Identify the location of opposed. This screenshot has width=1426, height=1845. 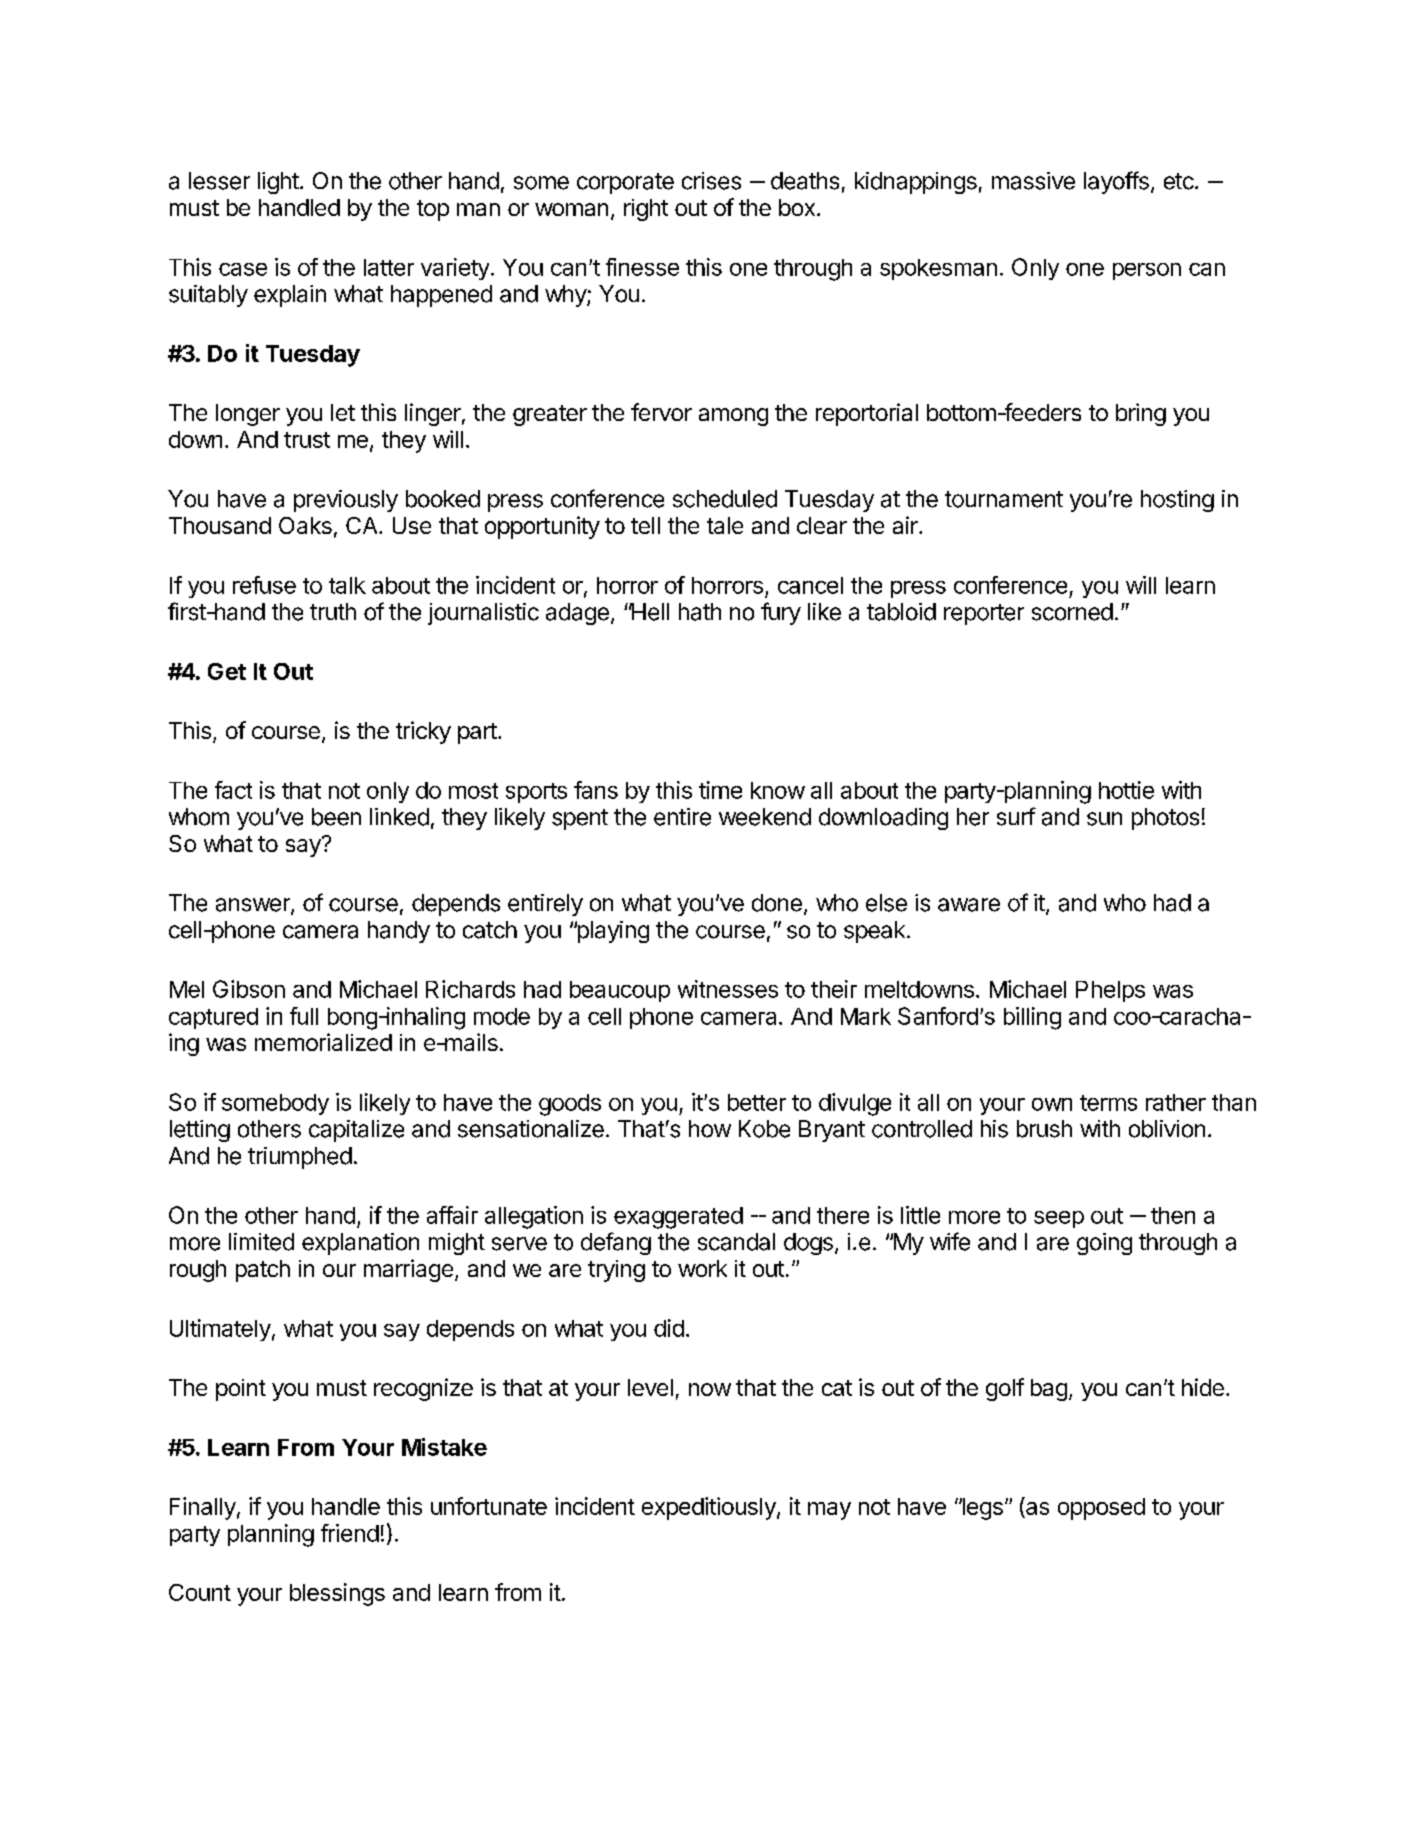
(1101, 1509).
